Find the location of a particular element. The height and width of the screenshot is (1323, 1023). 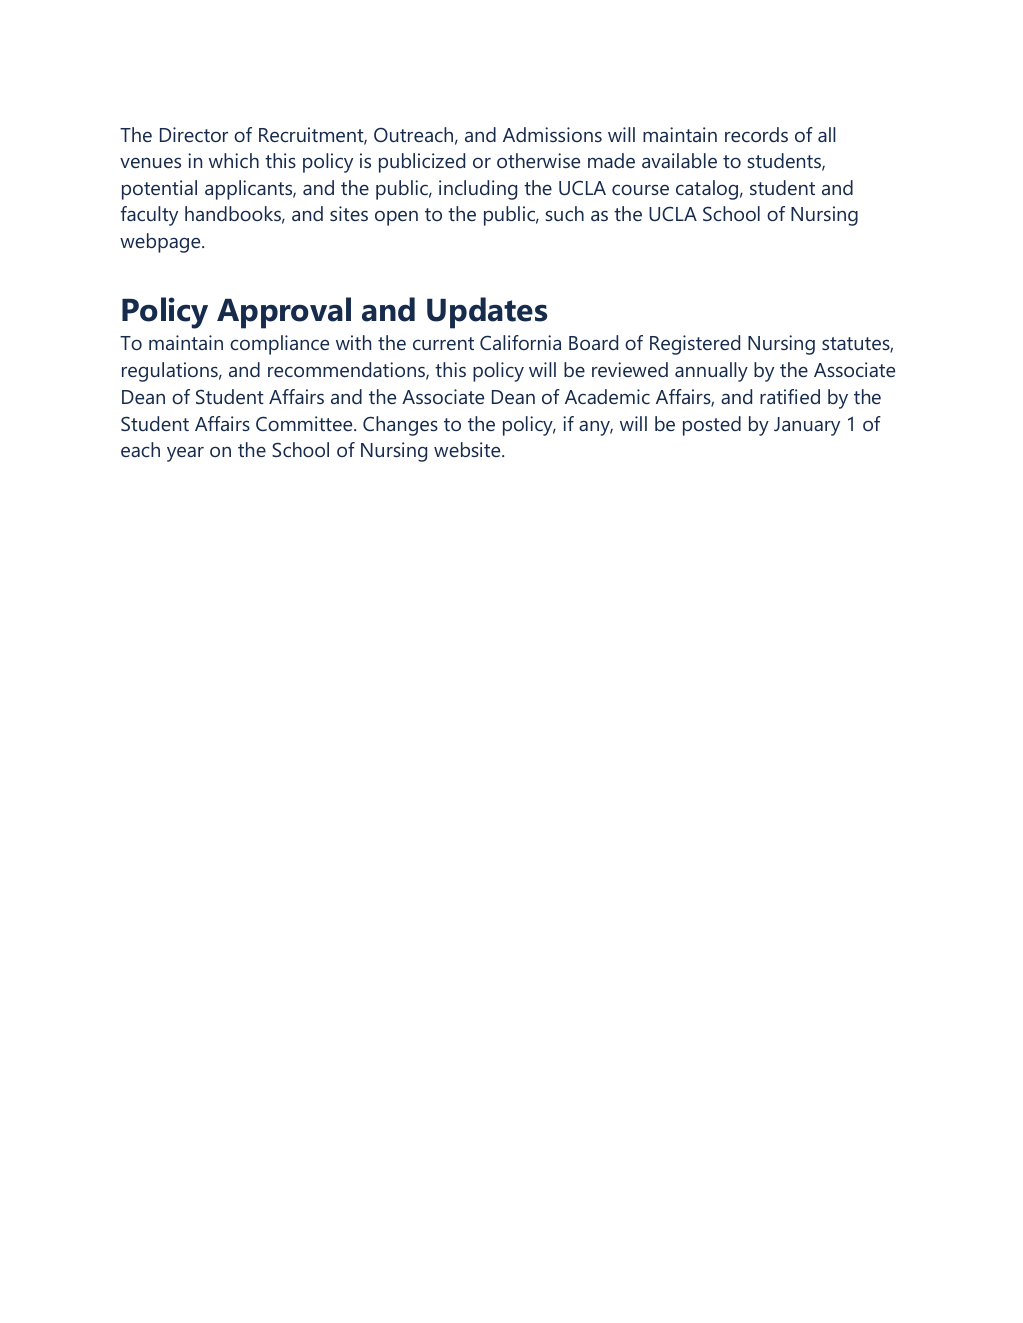

compliance is located at coordinates (279, 345).
